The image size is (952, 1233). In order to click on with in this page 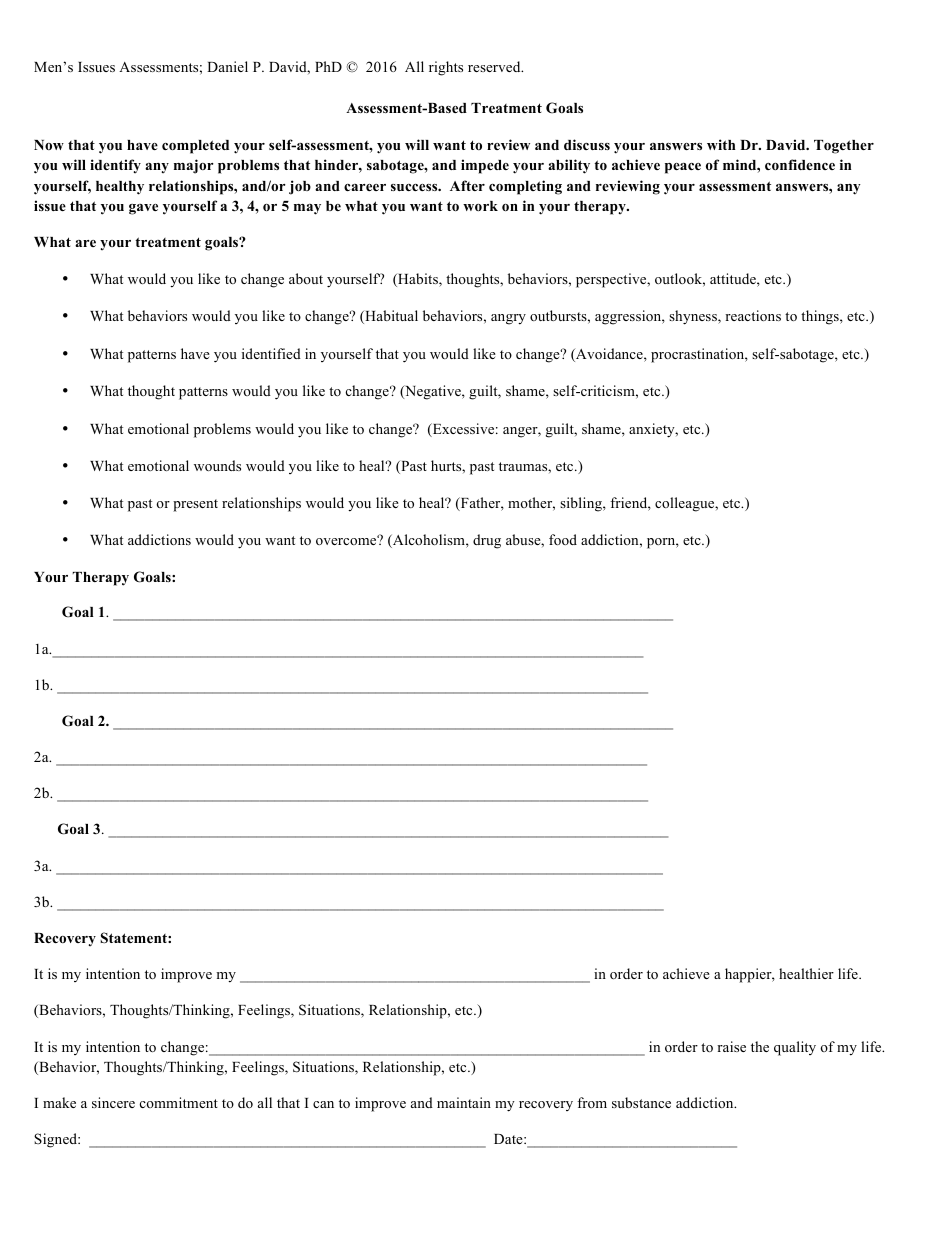, I will do `click(721, 144)`.
